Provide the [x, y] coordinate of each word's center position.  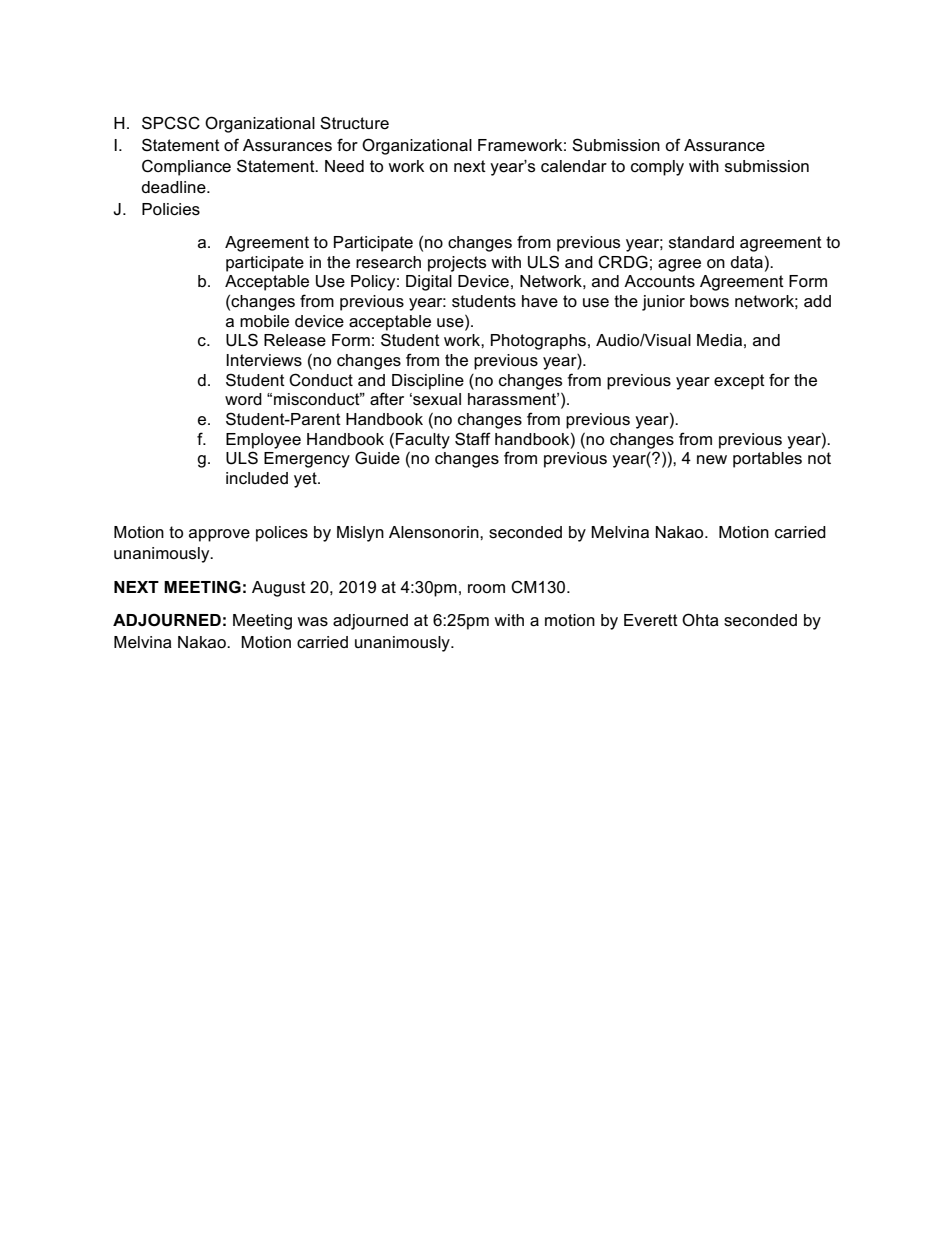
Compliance [186, 167]
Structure [354, 123]
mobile [264, 321]
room [486, 588]
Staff [473, 439]
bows [709, 301]
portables [767, 460]
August [279, 589]
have [540, 301]
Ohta [700, 620]
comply [657, 168]
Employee [263, 441]
